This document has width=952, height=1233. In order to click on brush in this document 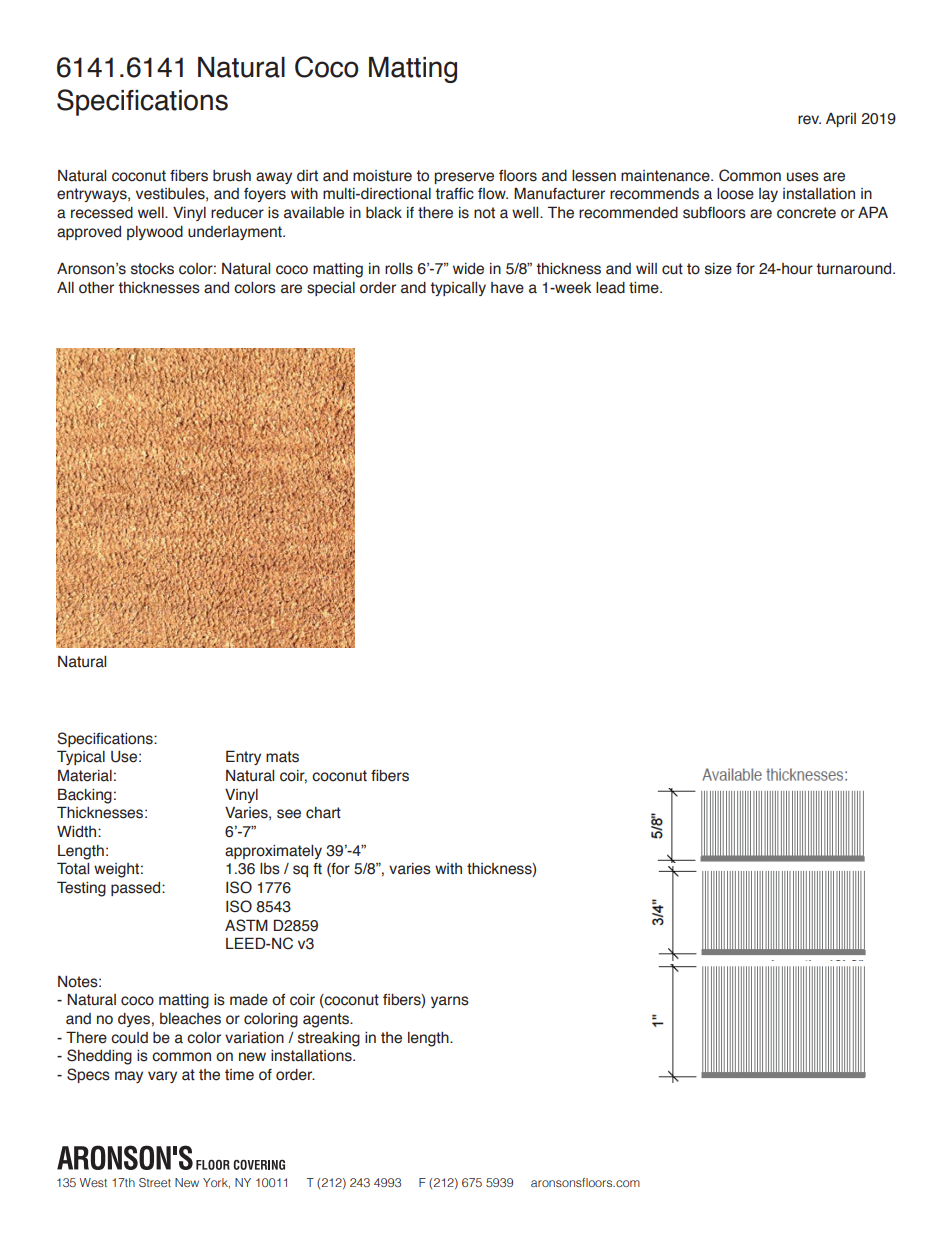, I will do `click(232, 176)`.
